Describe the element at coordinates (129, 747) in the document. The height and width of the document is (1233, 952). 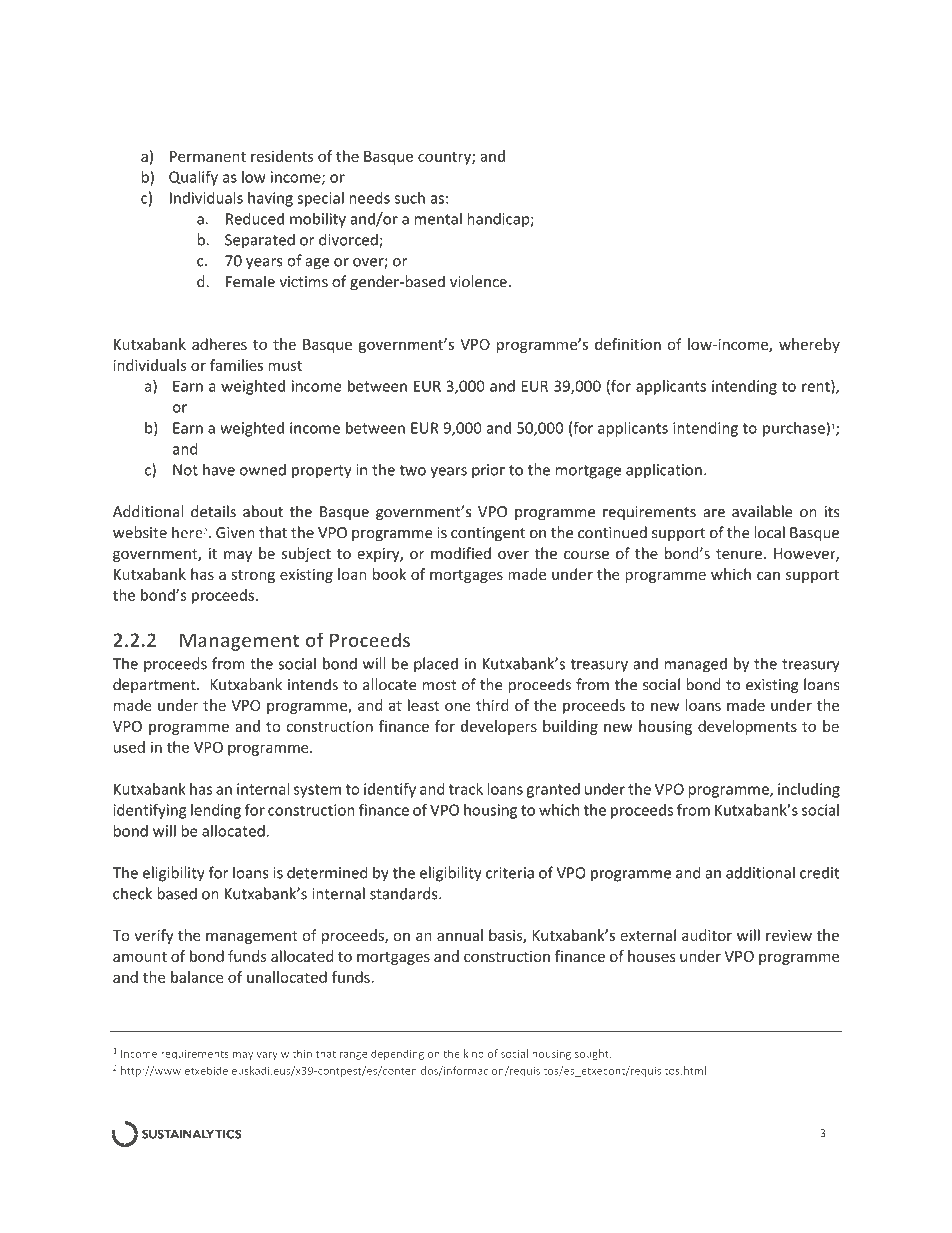
I see `used` at that location.
